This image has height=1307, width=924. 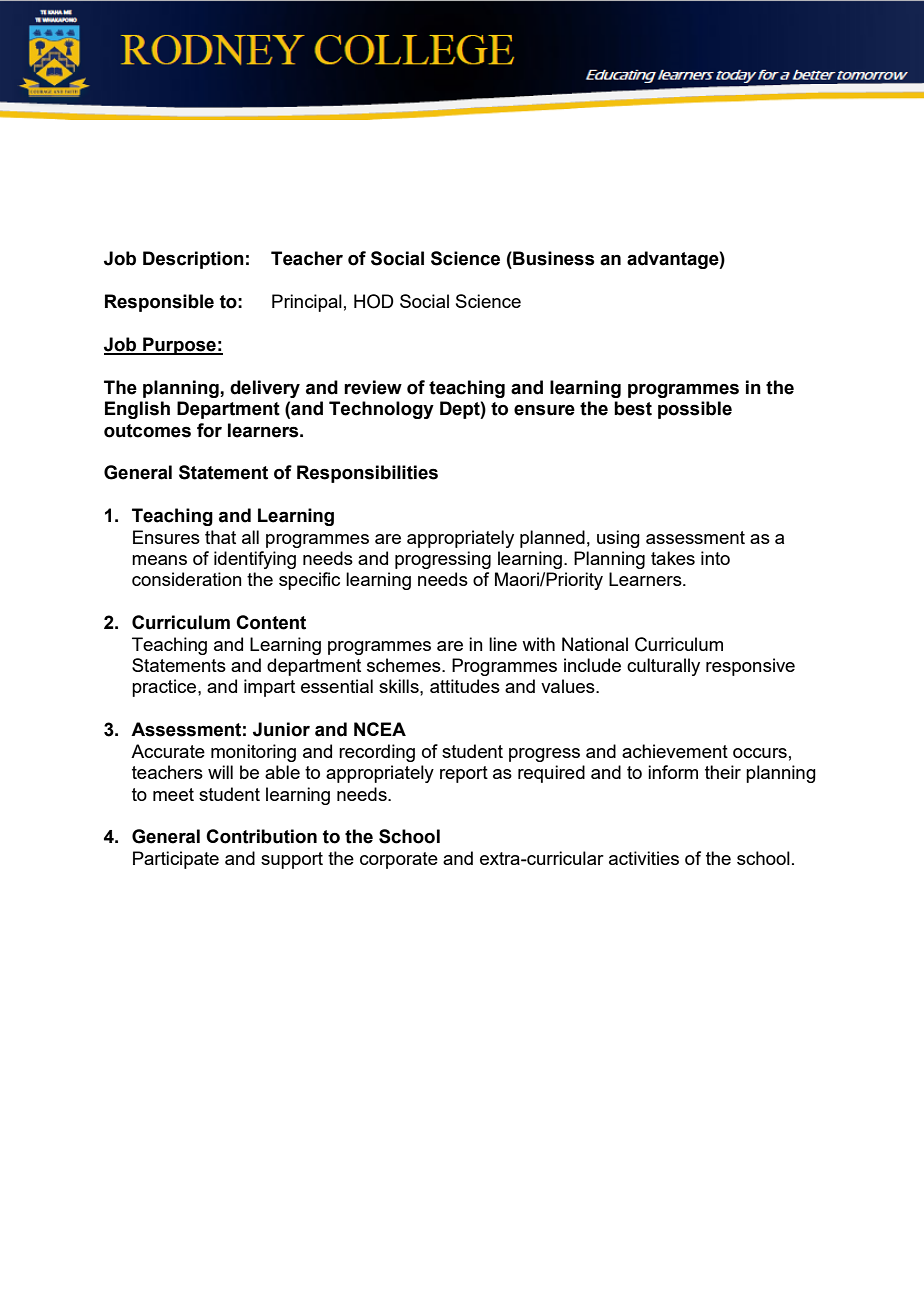 I want to click on attitudes, so click(x=465, y=686).
